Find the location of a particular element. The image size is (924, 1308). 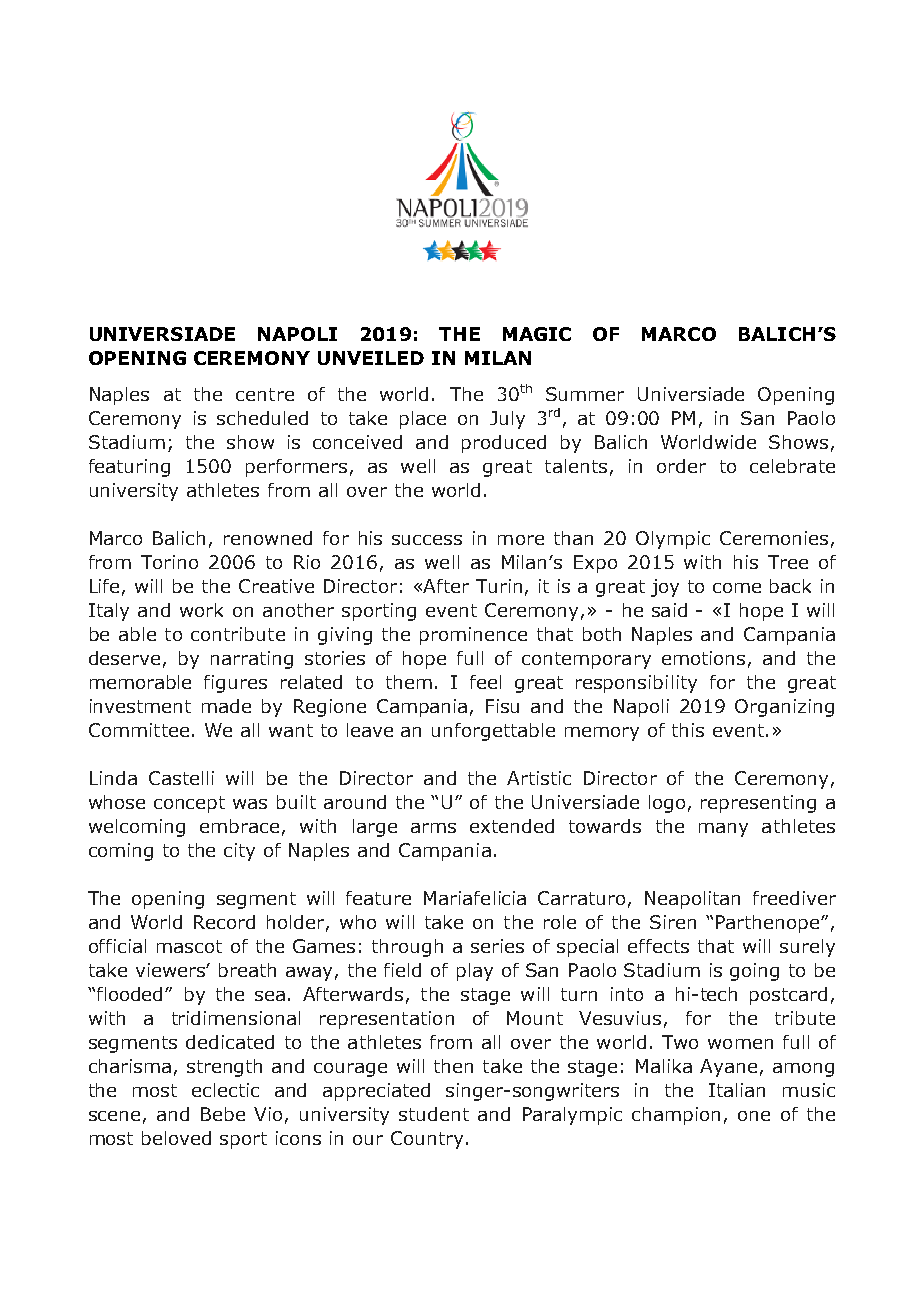

Summer is located at coordinates (585, 394).
